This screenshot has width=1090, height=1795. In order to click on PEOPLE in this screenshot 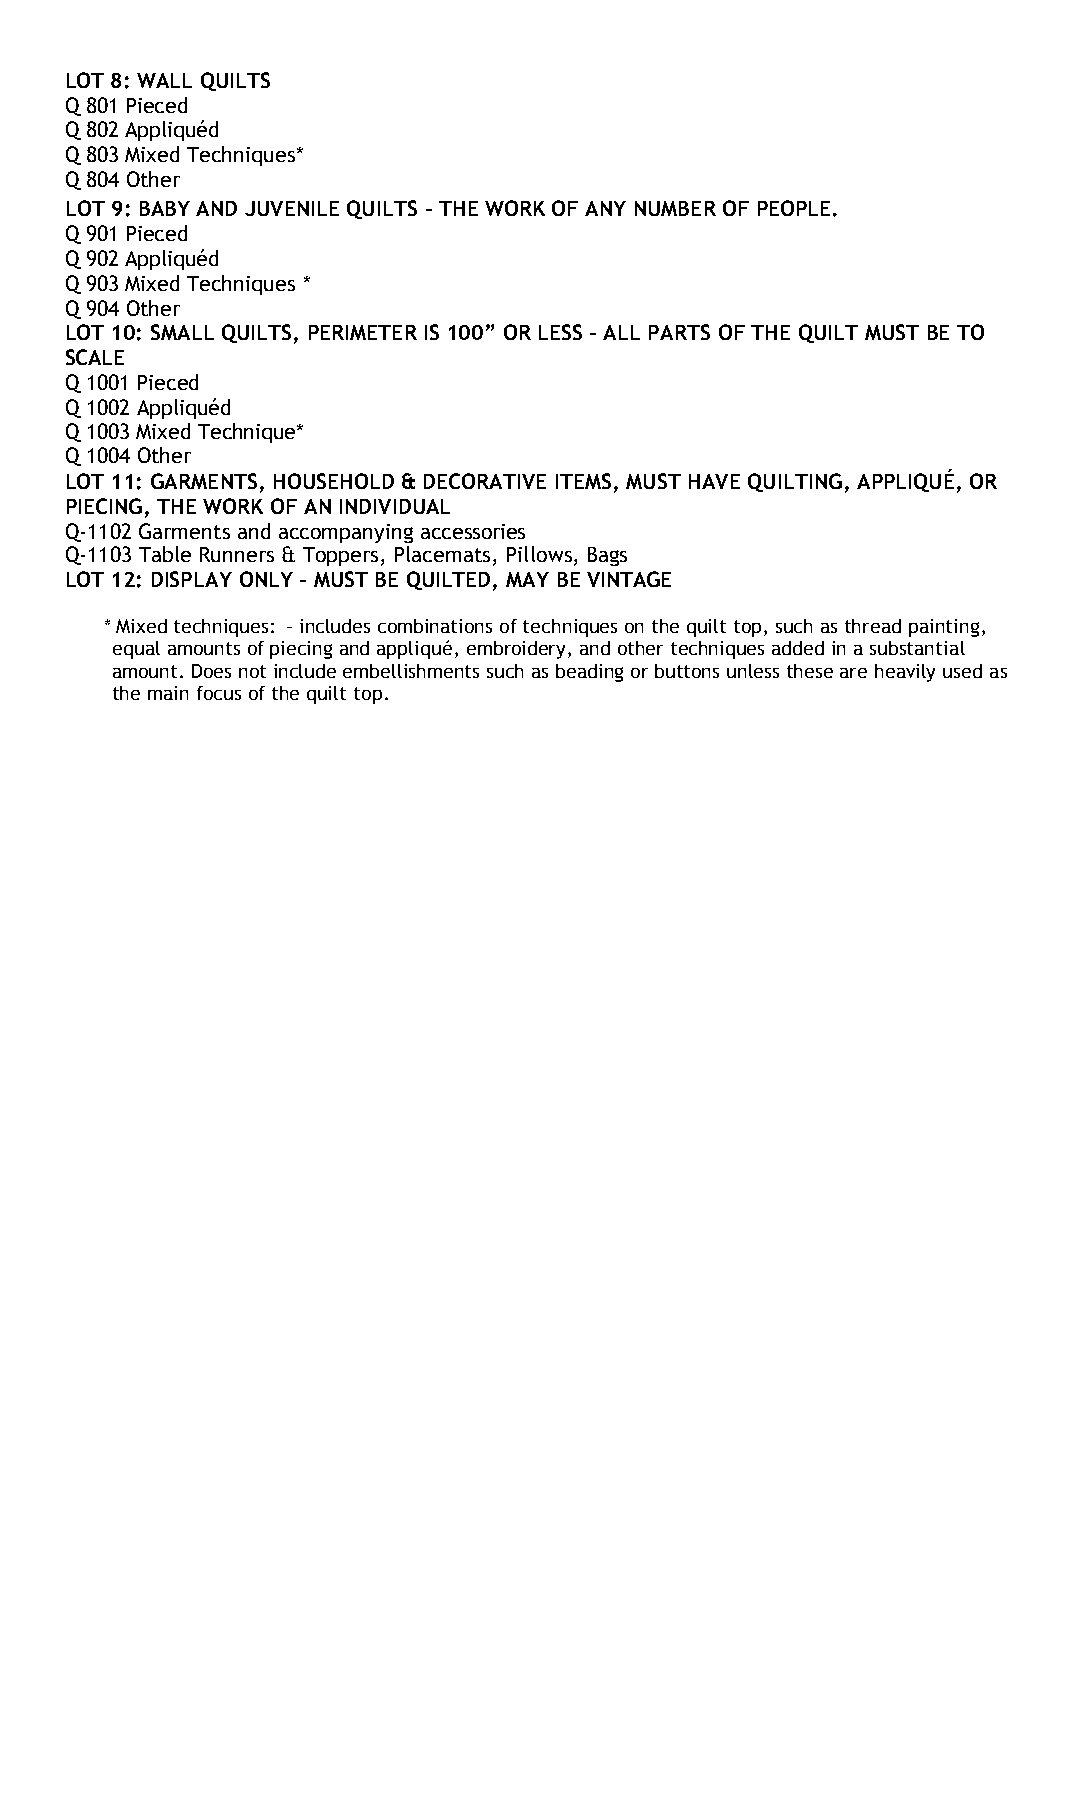, I will do `click(794, 208)`.
